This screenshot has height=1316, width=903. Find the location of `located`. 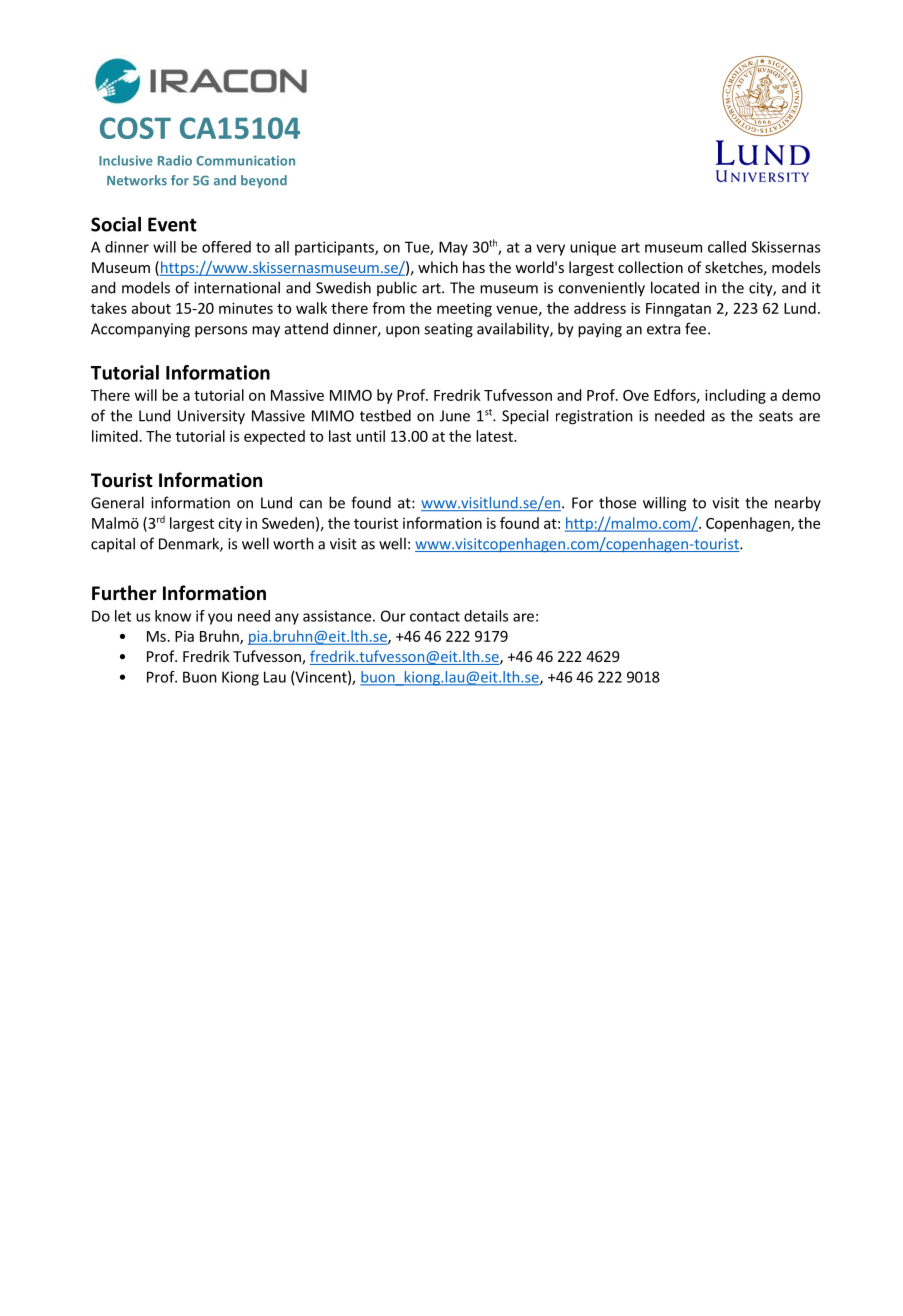

located is located at coordinates (675, 287).
